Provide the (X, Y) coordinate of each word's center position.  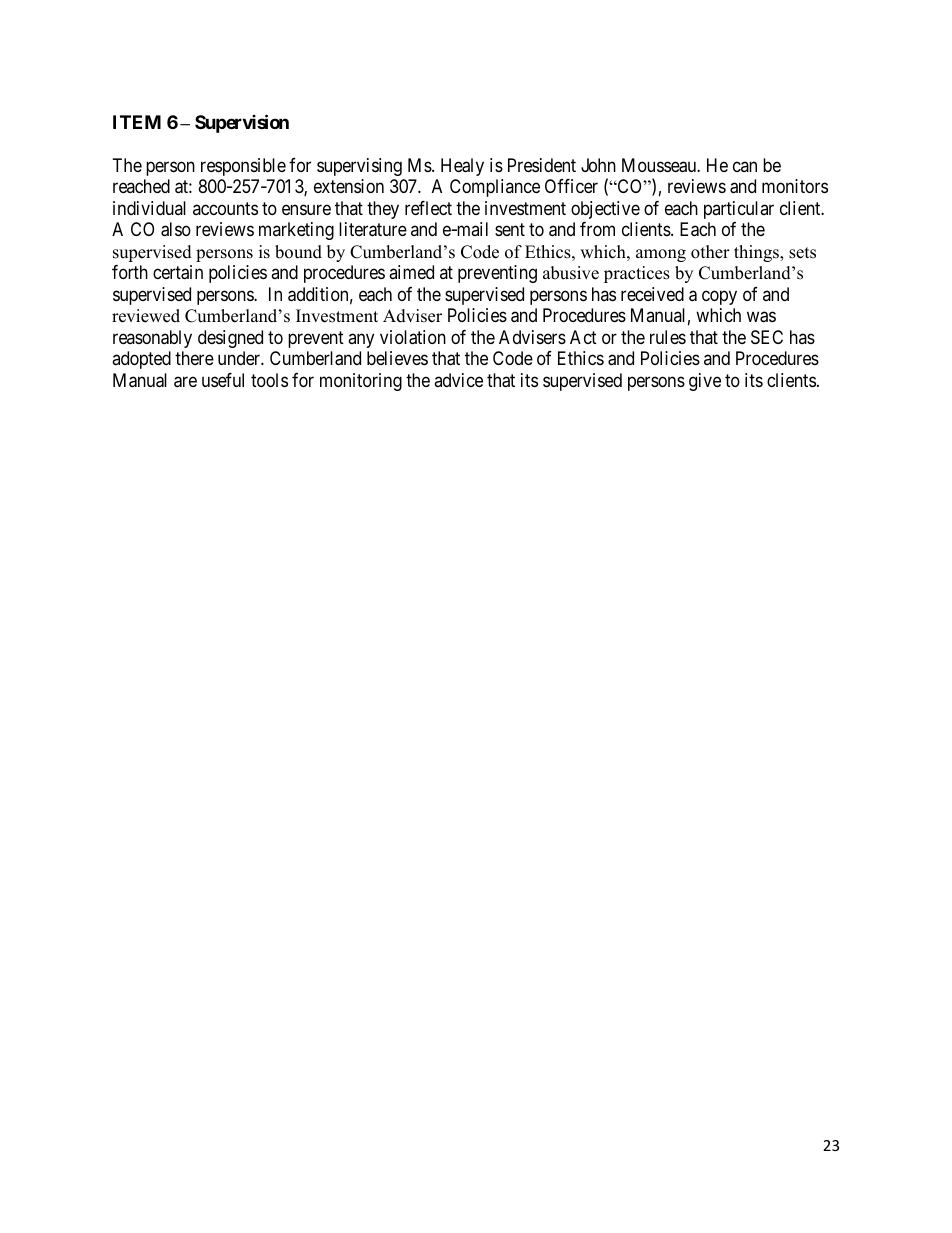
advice (458, 380)
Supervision (242, 123)
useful (223, 380)
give (705, 382)
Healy (462, 167)
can (745, 166)
